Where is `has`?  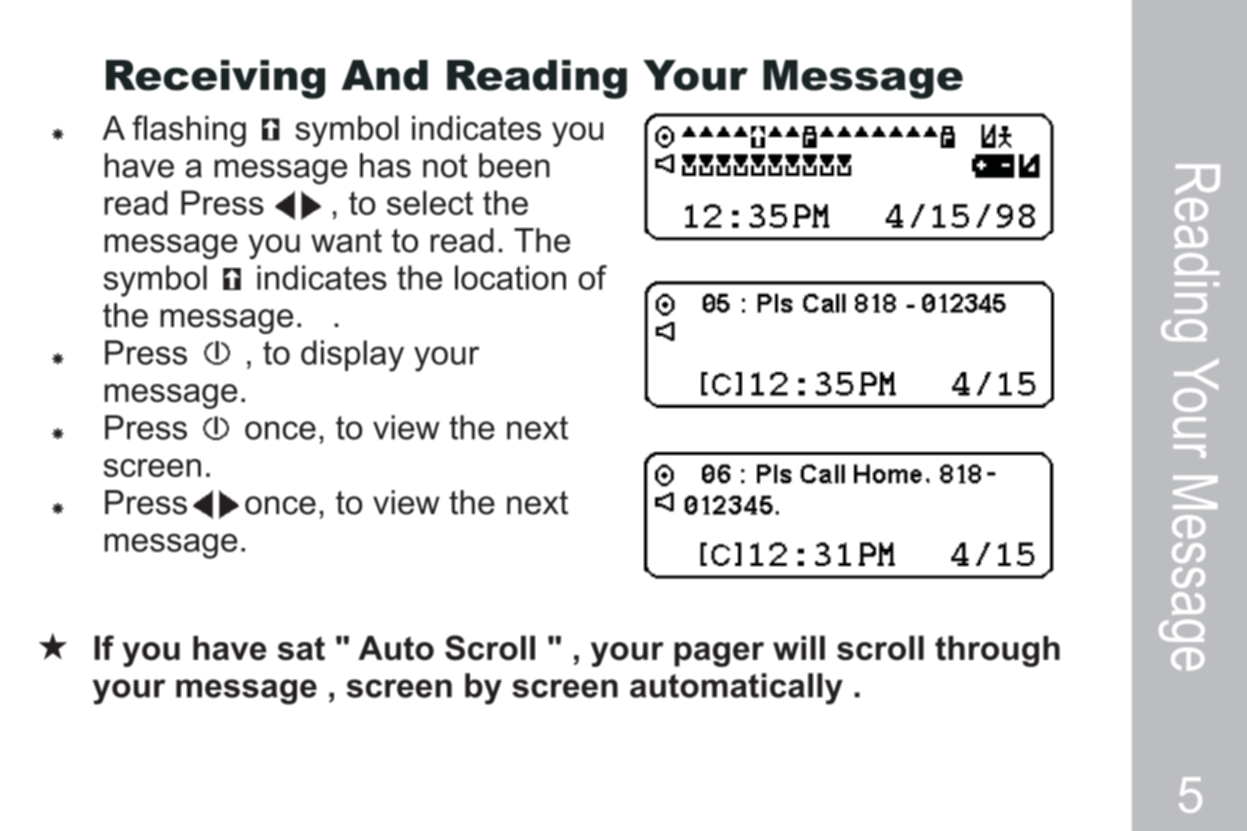
has is located at coordinates (385, 165).
